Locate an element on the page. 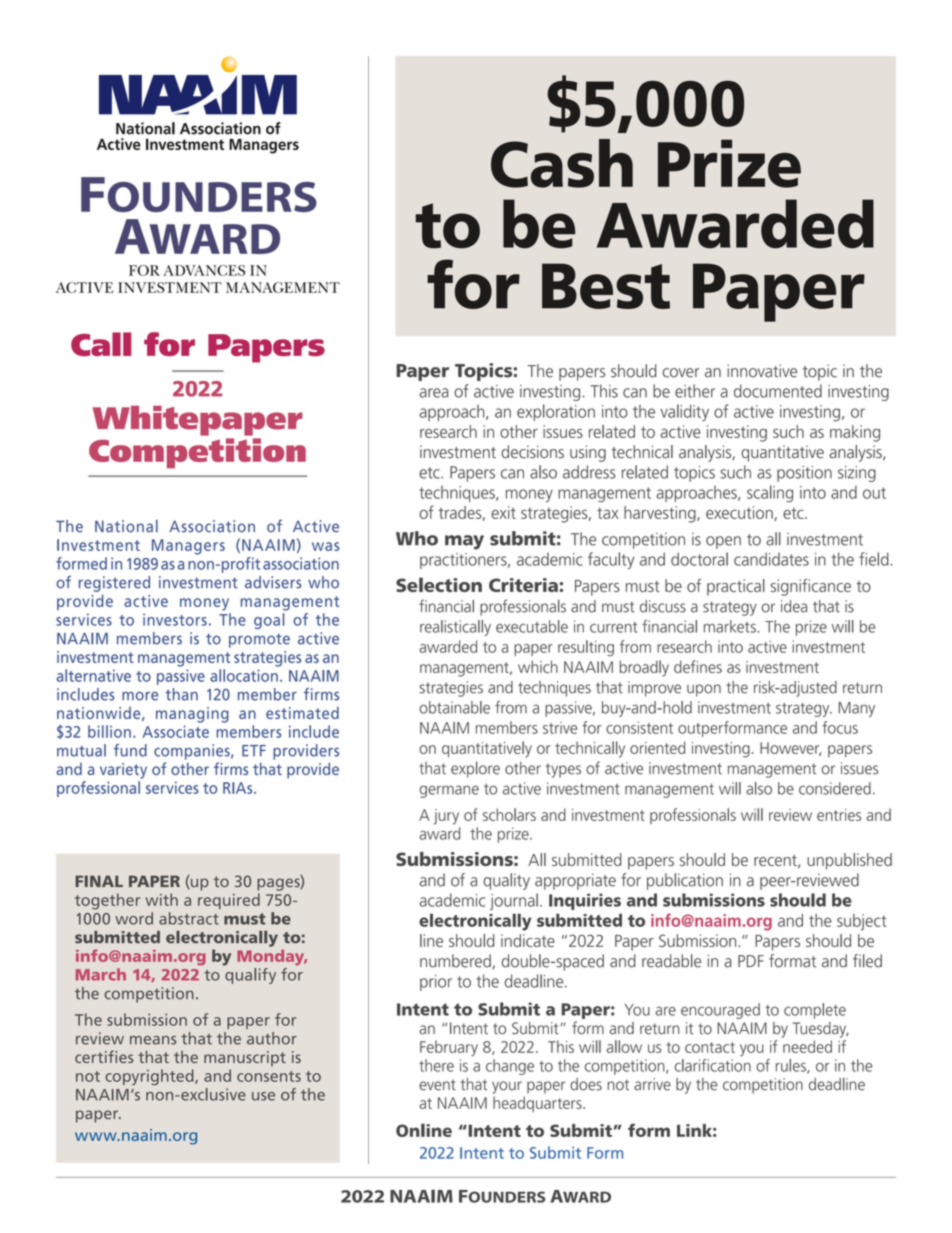  Best is located at coordinates (606, 286).
